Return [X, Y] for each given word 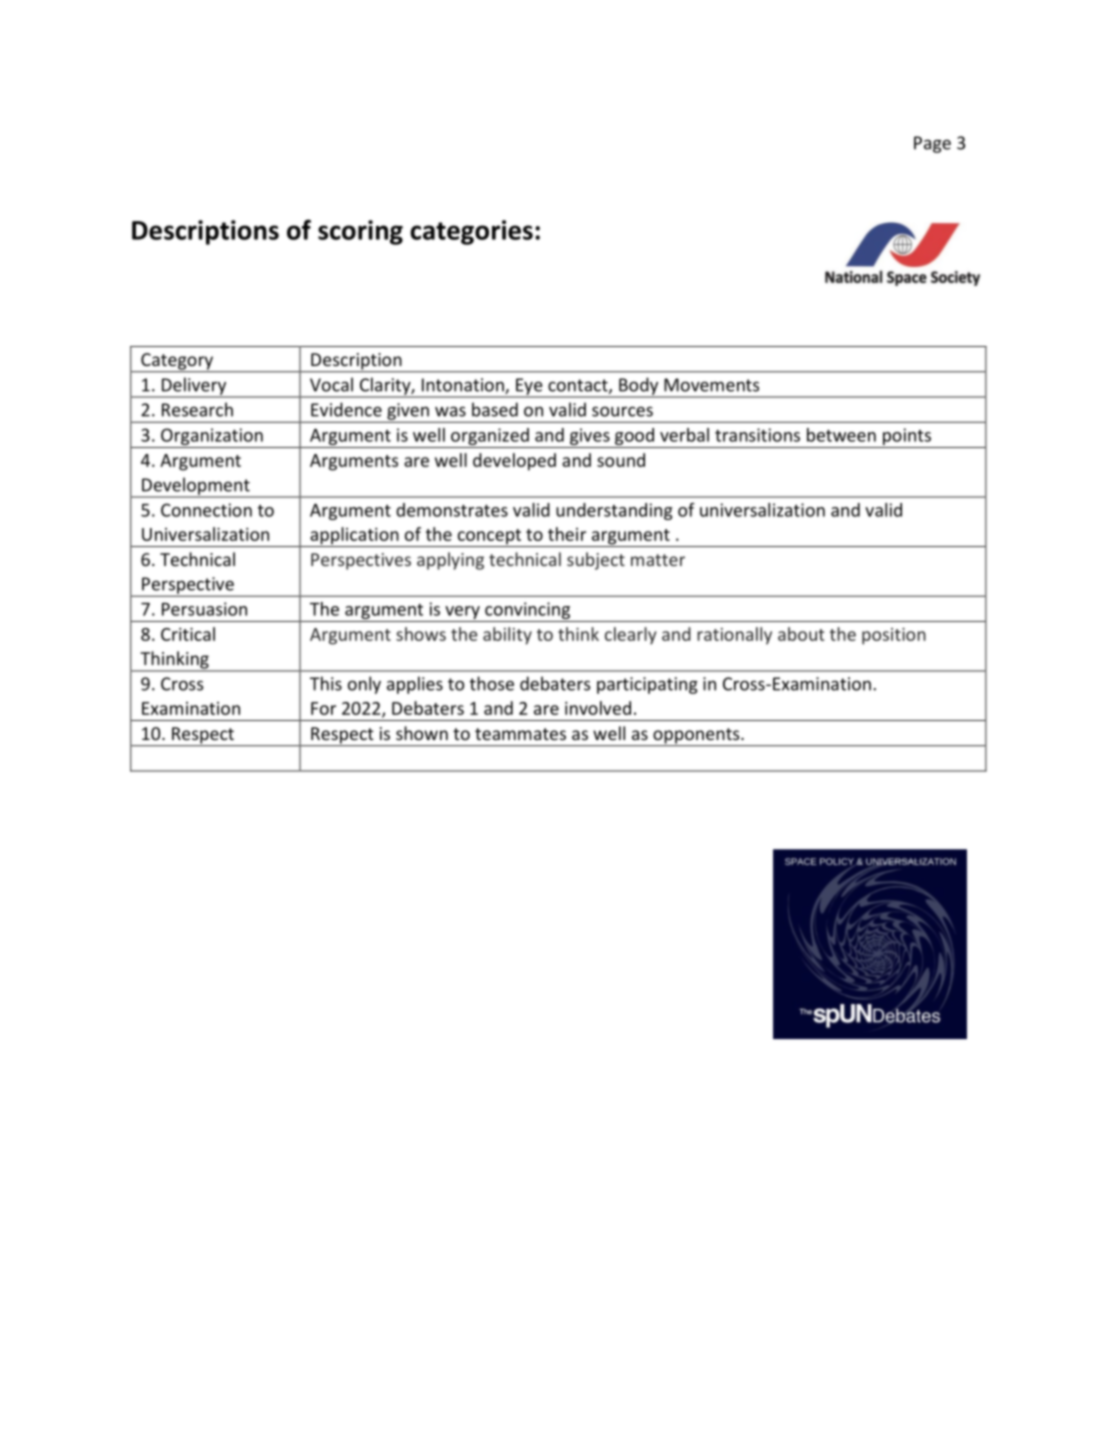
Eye [529, 387]
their [567, 534]
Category [177, 362]
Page [932, 144]
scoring [360, 232]
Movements [711, 385]
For [323, 708]
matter [658, 560]
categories [471, 232]
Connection [206, 510]
